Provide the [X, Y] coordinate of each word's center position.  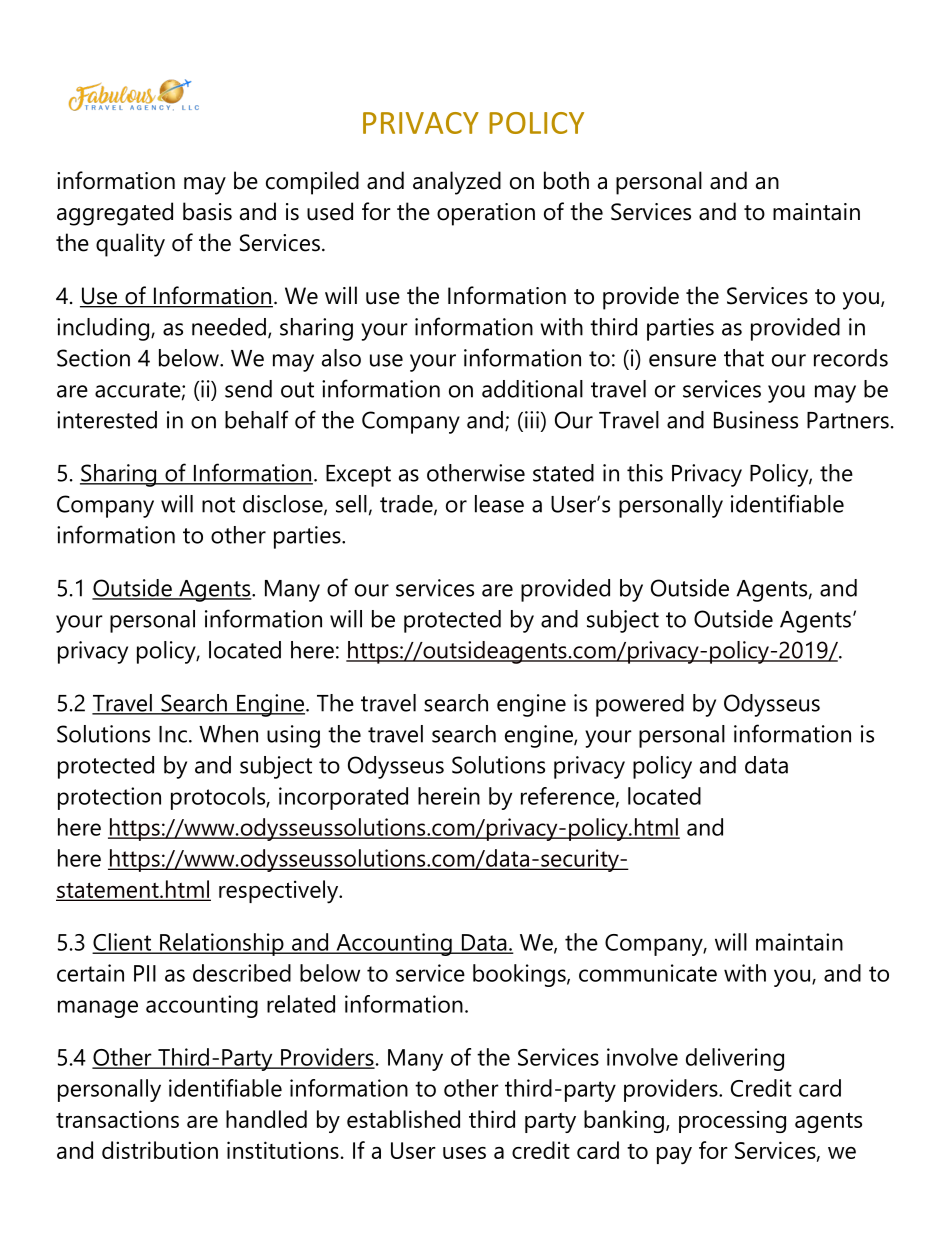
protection [109, 798]
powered [640, 705]
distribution [160, 1150]
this [645, 473]
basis [207, 211]
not [218, 505]
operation [486, 214]
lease [499, 504]
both [566, 180]
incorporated [343, 798]
